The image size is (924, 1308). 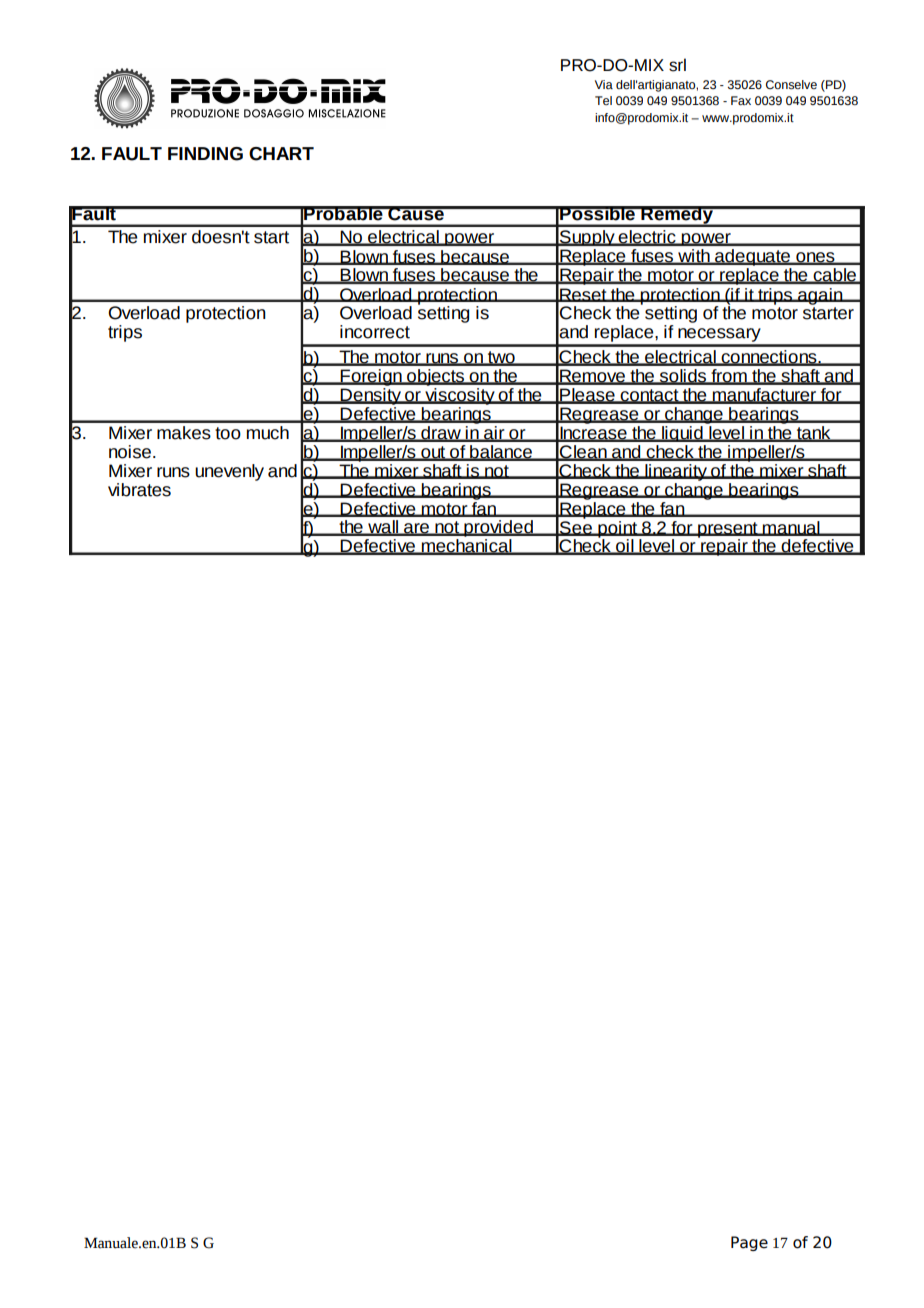 I want to click on srl, so click(x=677, y=65).
